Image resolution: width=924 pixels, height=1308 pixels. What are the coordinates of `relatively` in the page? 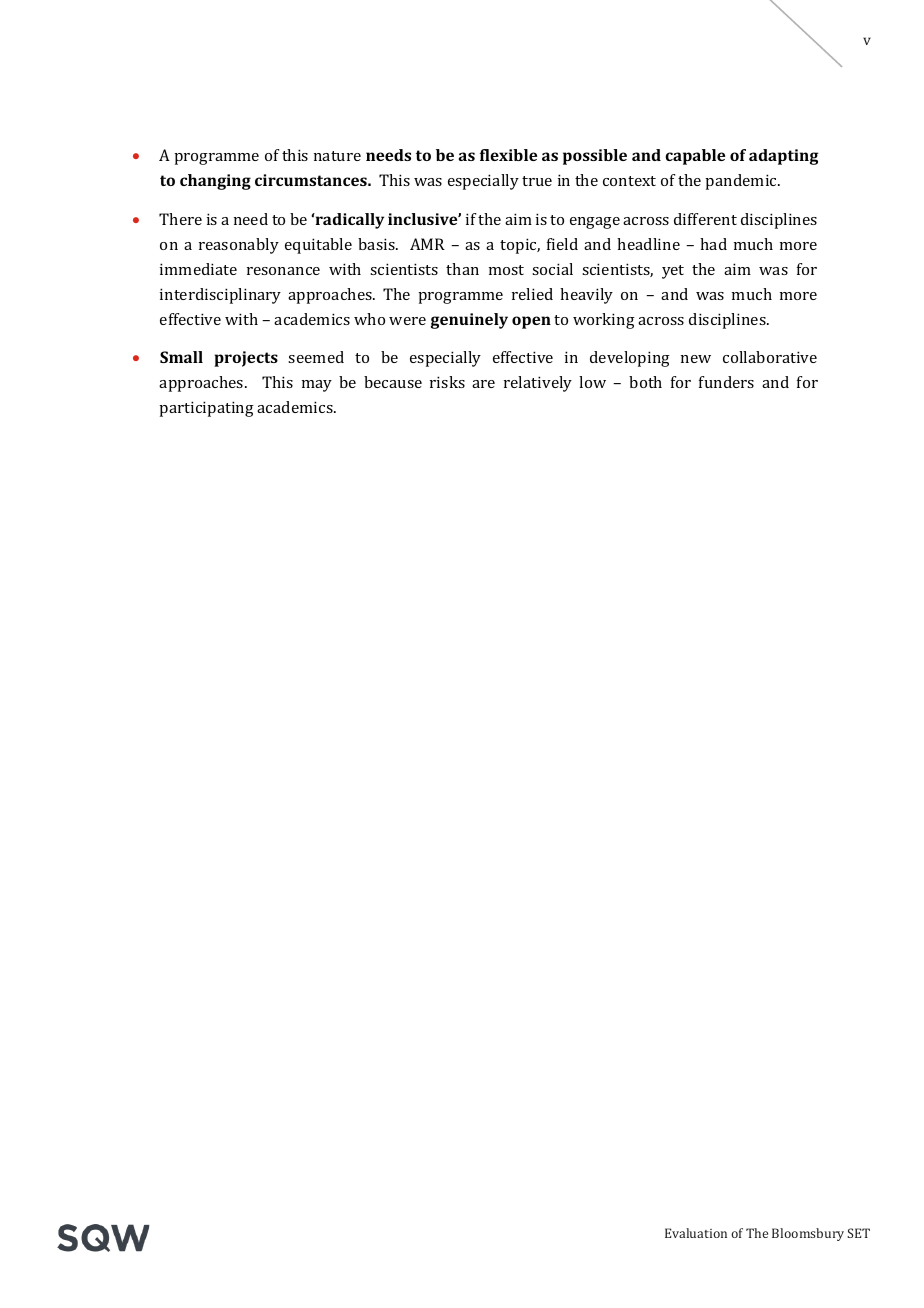 It's located at (538, 384).
